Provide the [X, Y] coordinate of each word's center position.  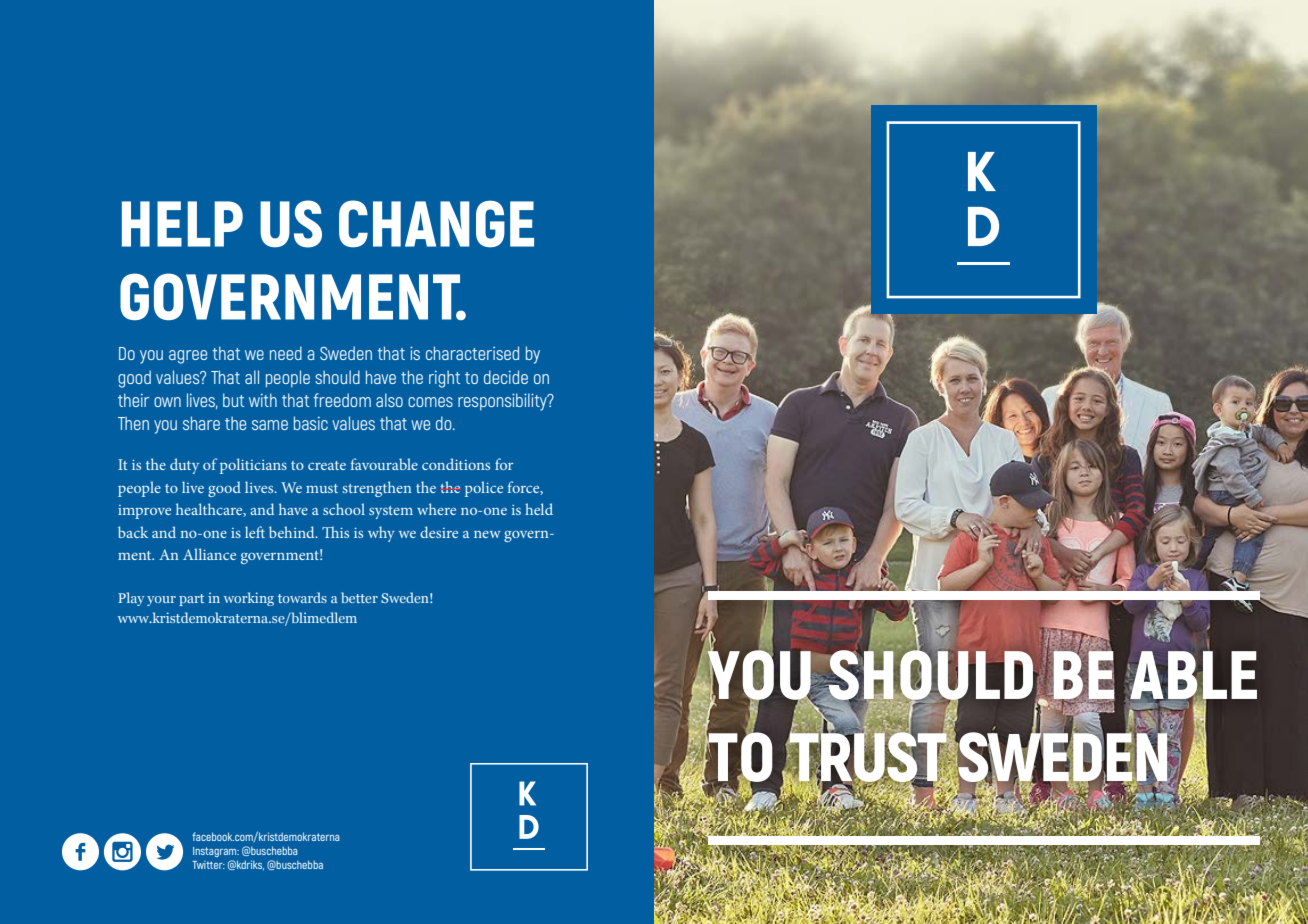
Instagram [216, 852]
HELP [182, 224]
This [335, 532]
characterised [472, 353]
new [487, 534]
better [359, 597]
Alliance [209, 554]
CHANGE [436, 224]
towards [302, 597]
